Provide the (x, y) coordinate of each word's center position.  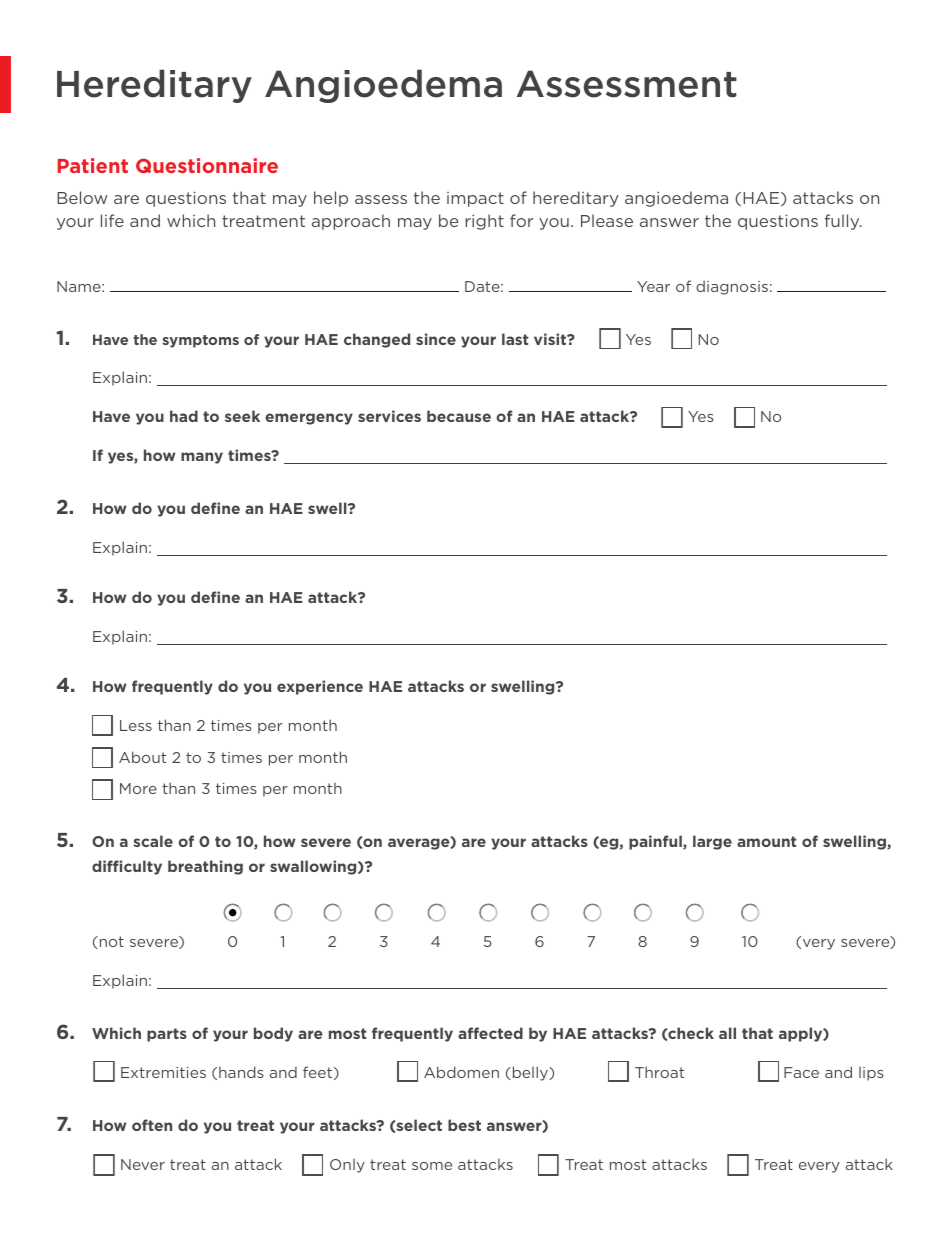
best (464, 1125)
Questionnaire (207, 165)
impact (475, 199)
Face (801, 1072)
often (152, 1125)
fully (843, 222)
